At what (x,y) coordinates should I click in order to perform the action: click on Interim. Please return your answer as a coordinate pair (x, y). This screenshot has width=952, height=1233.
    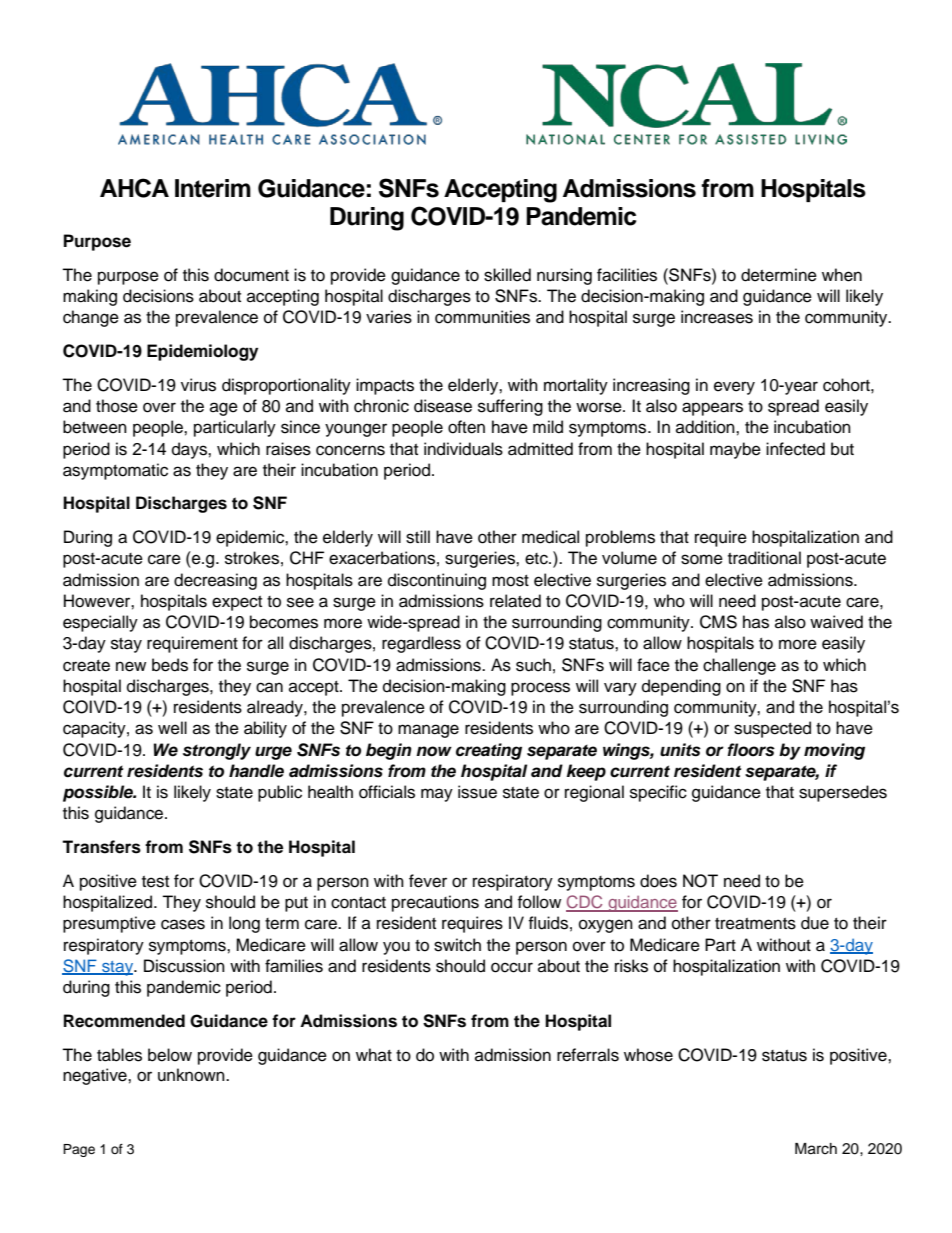
    Looking at the image, I should click on (213, 188).
